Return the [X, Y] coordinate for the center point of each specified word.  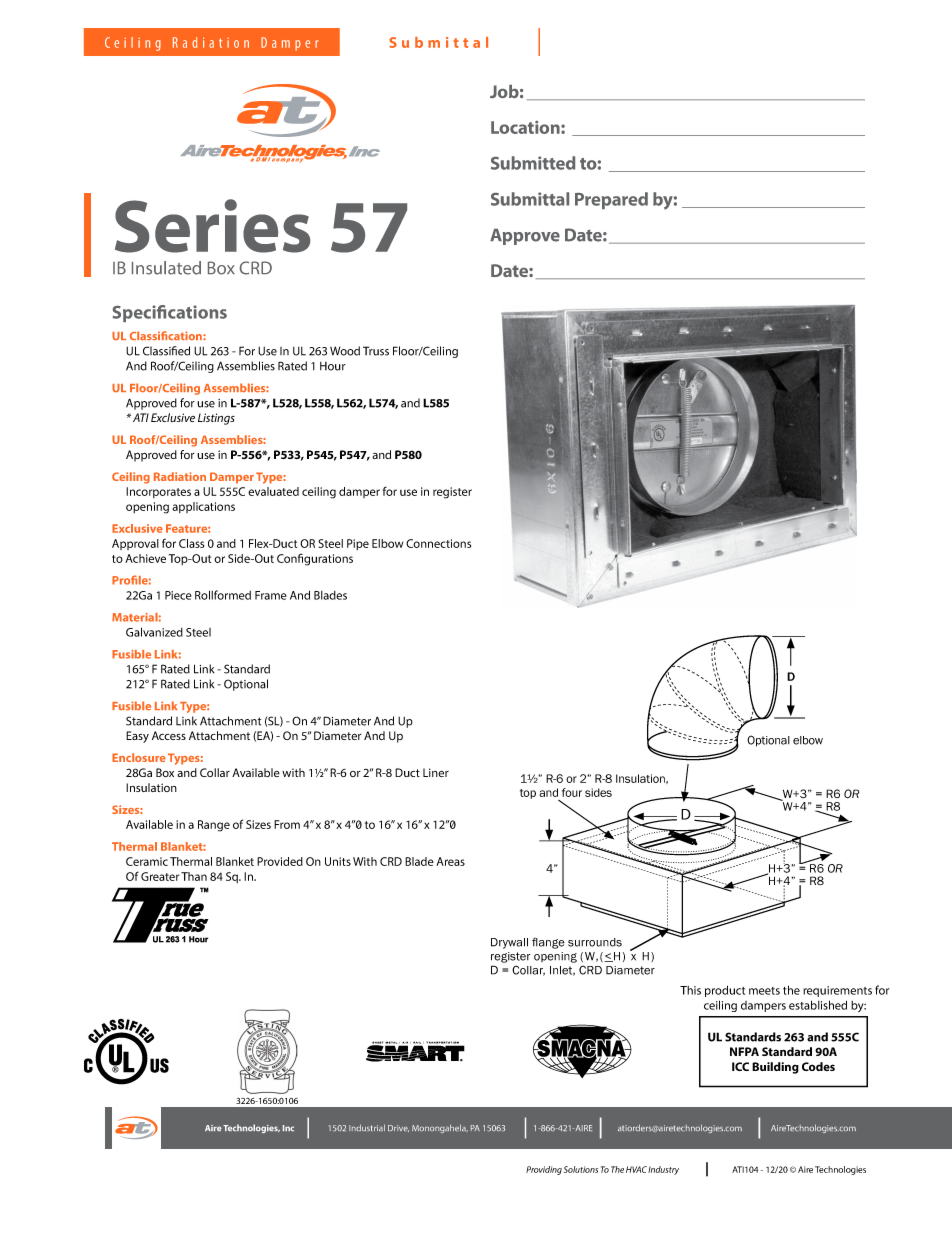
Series [212, 226]
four [572, 792]
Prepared [611, 200]
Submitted [533, 163]
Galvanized [154, 632]
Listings [216, 419]
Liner [436, 772]
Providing [544, 1170]
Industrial [367, 1127]
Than [194, 876]
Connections [438, 543]
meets [764, 991]
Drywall [509, 943]
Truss [376, 351]
